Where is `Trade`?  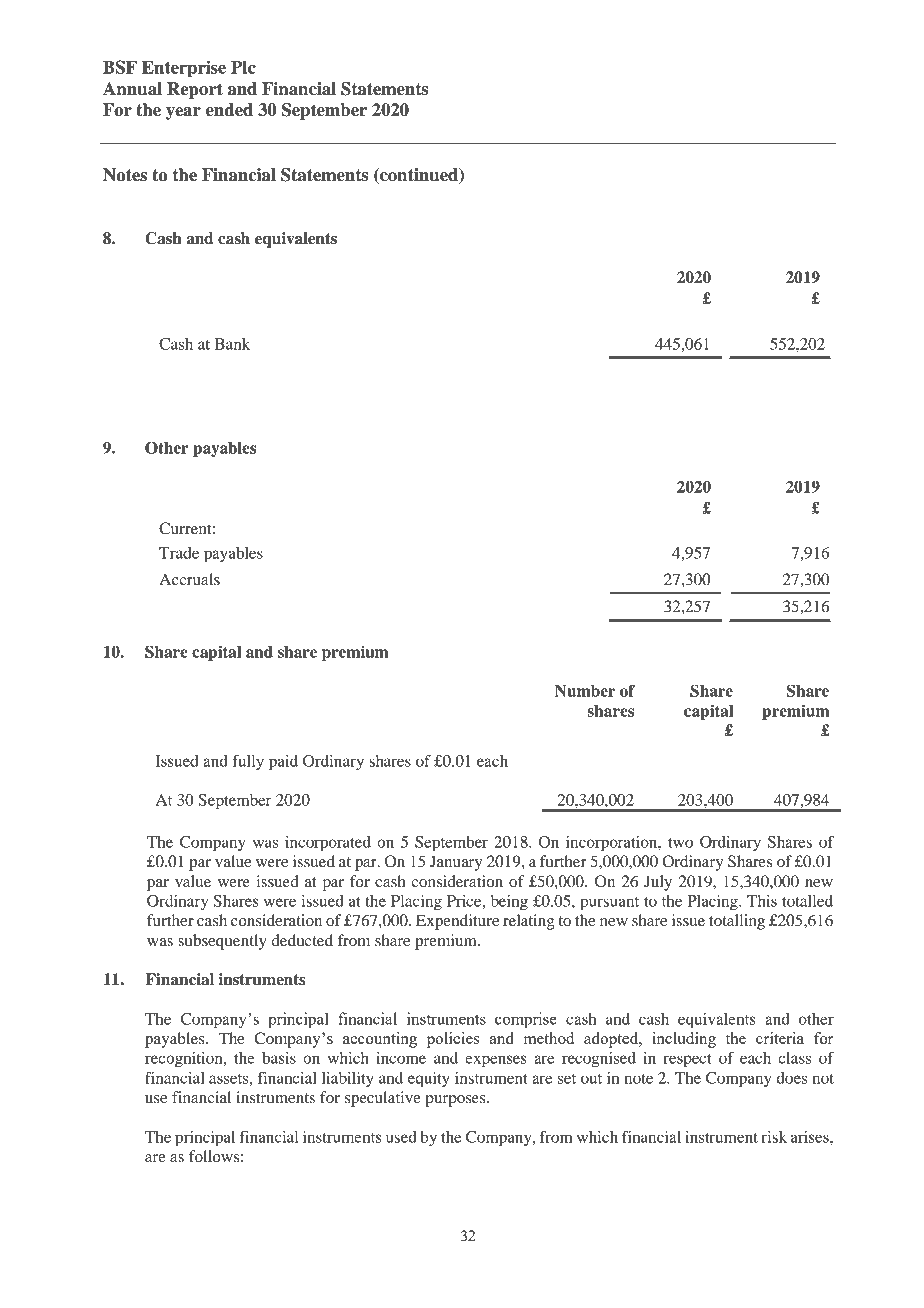
Trade is located at coordinates (179, 553).
